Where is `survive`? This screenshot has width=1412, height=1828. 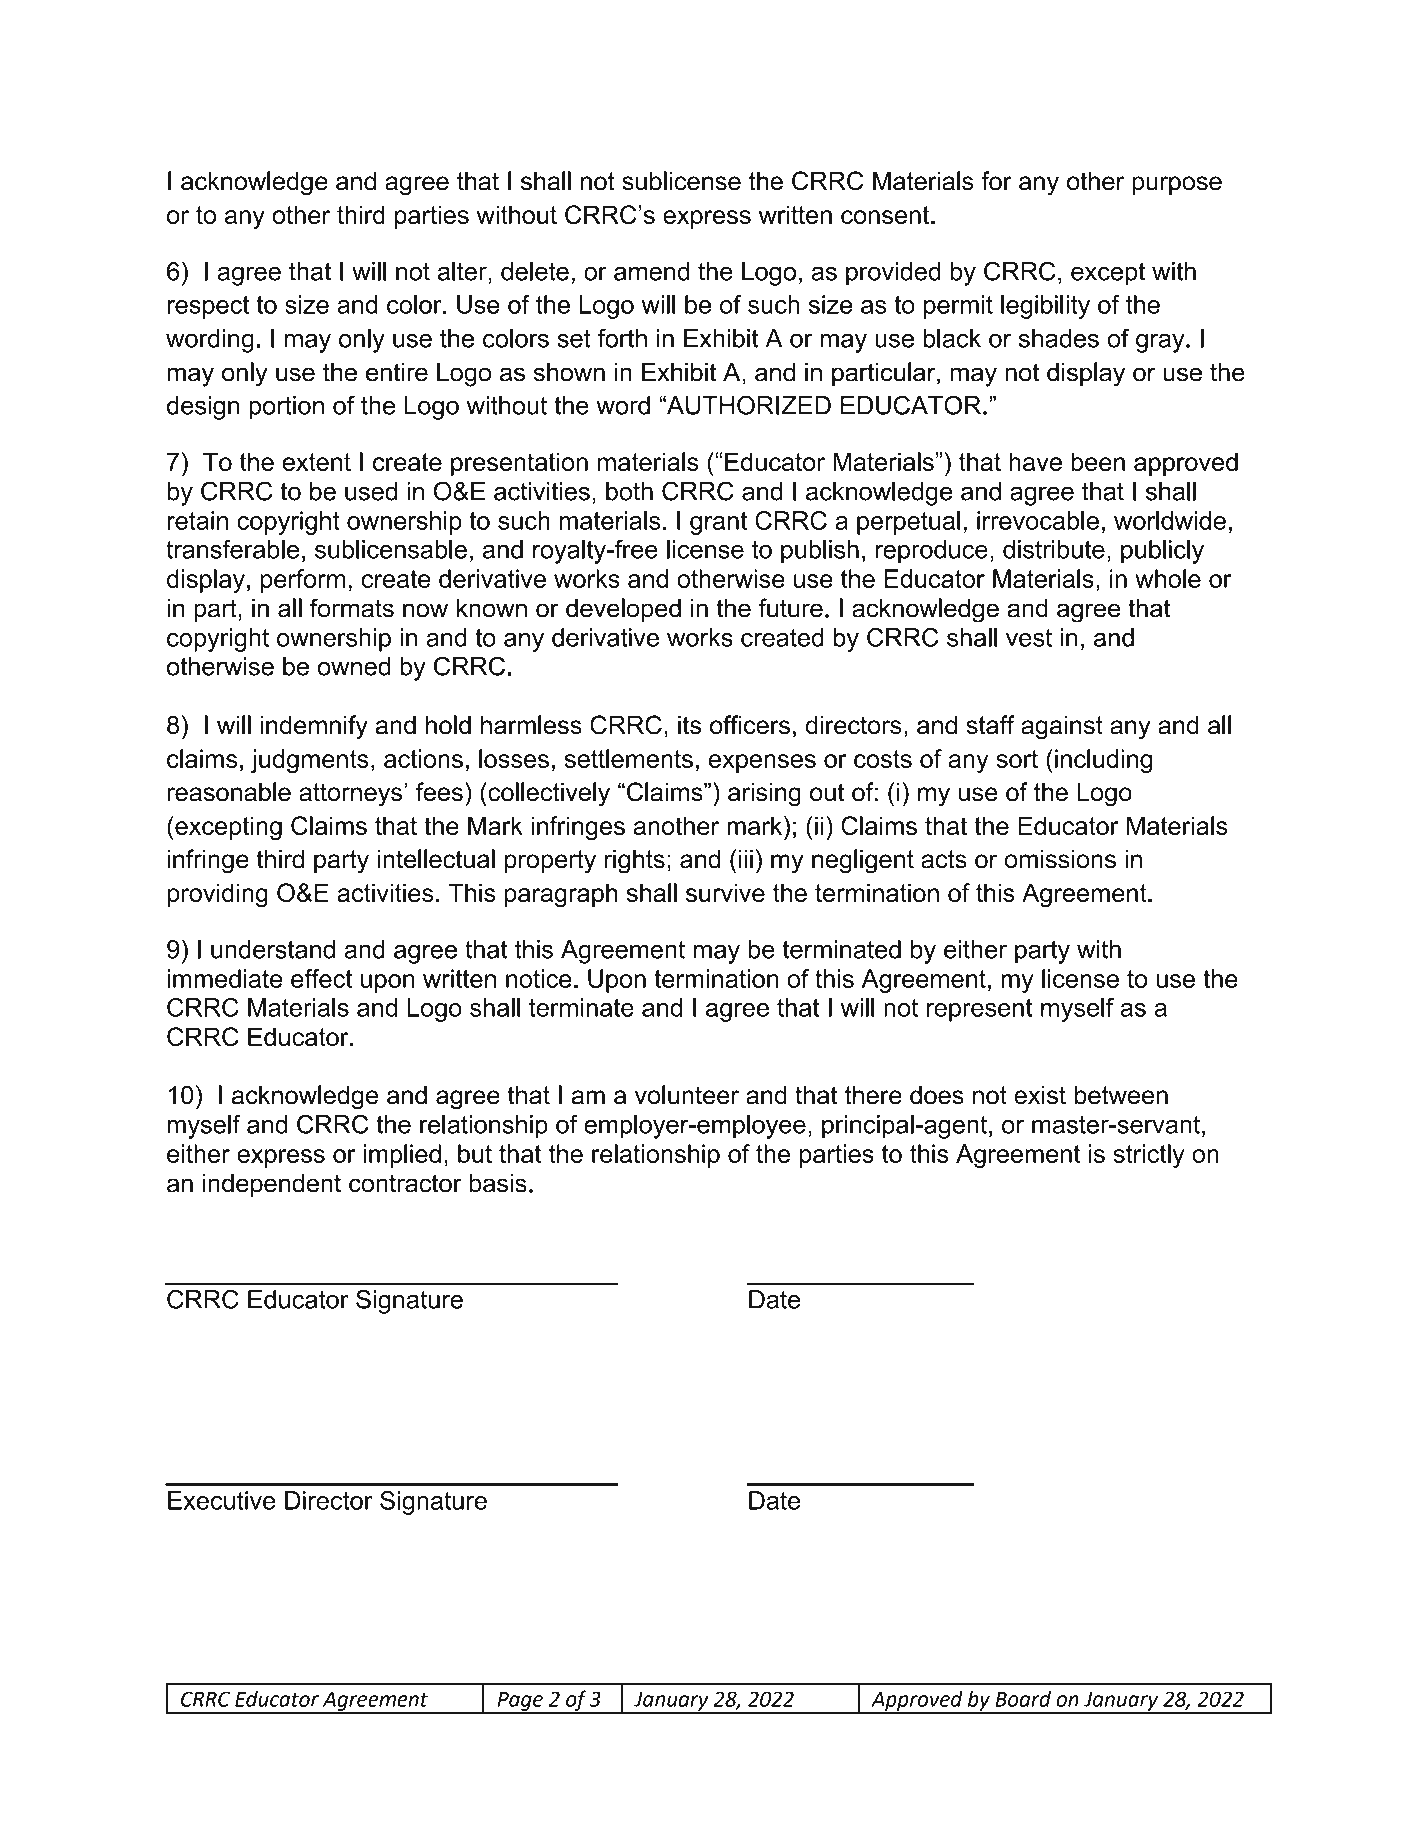 survive is located at coordinates (725, 892).
